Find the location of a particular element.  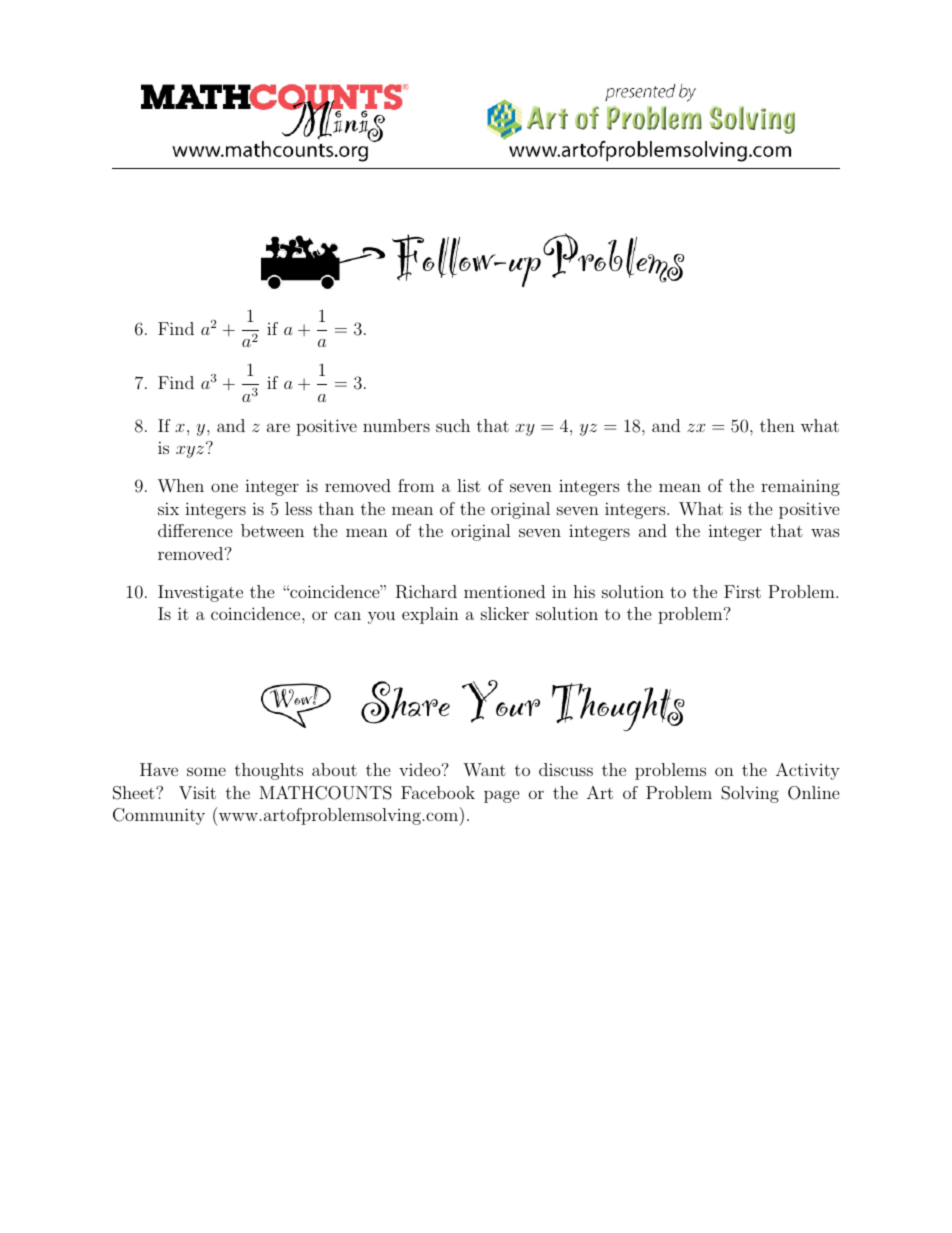

Visit is located at coordinates (197, 793).
